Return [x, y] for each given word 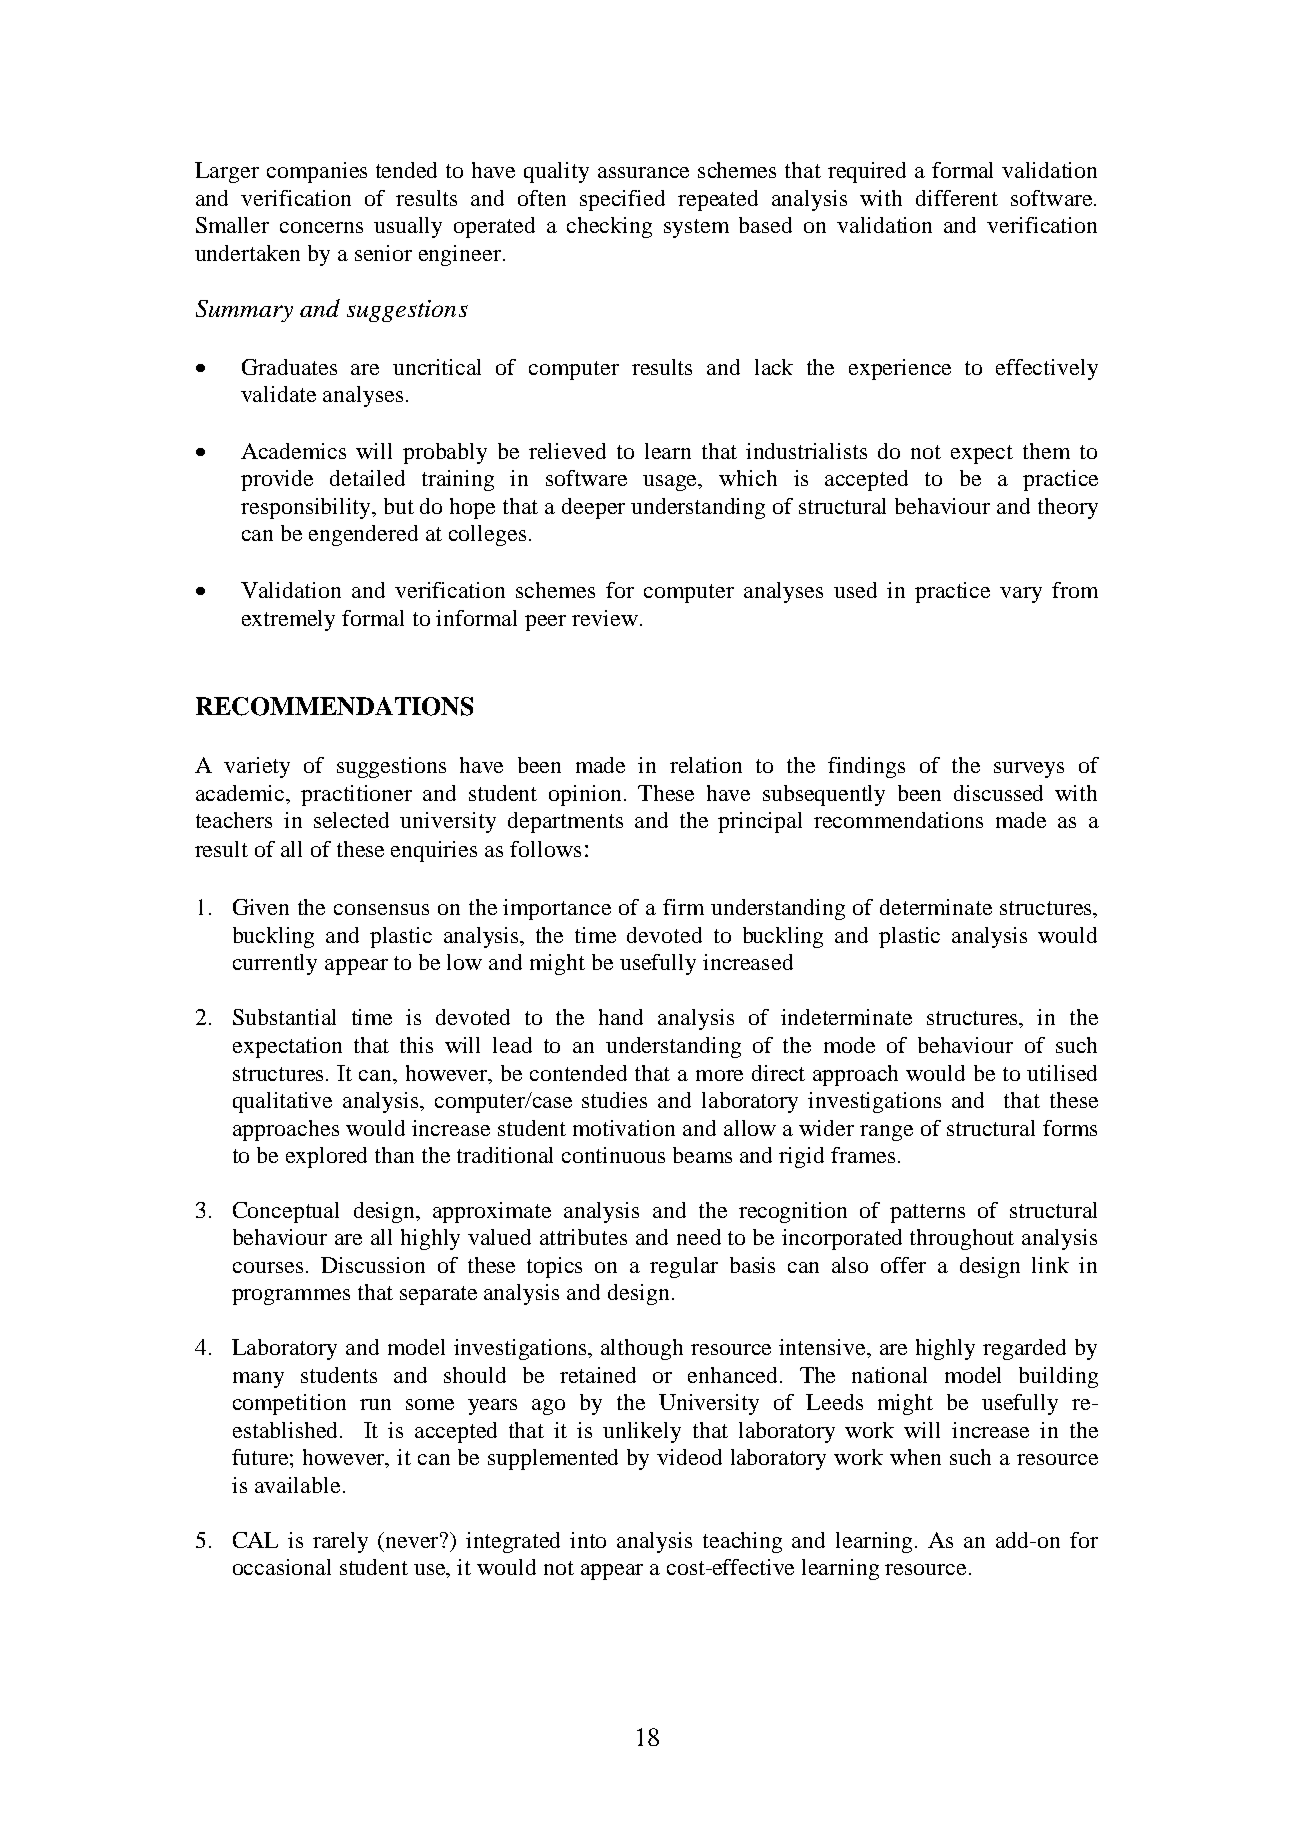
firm [683, 907]
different [957, 198]
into [588, 1540]
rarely [340, 1542]
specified [622, 200]
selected [351, 820]
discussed [998, 793]
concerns [321, 227]
